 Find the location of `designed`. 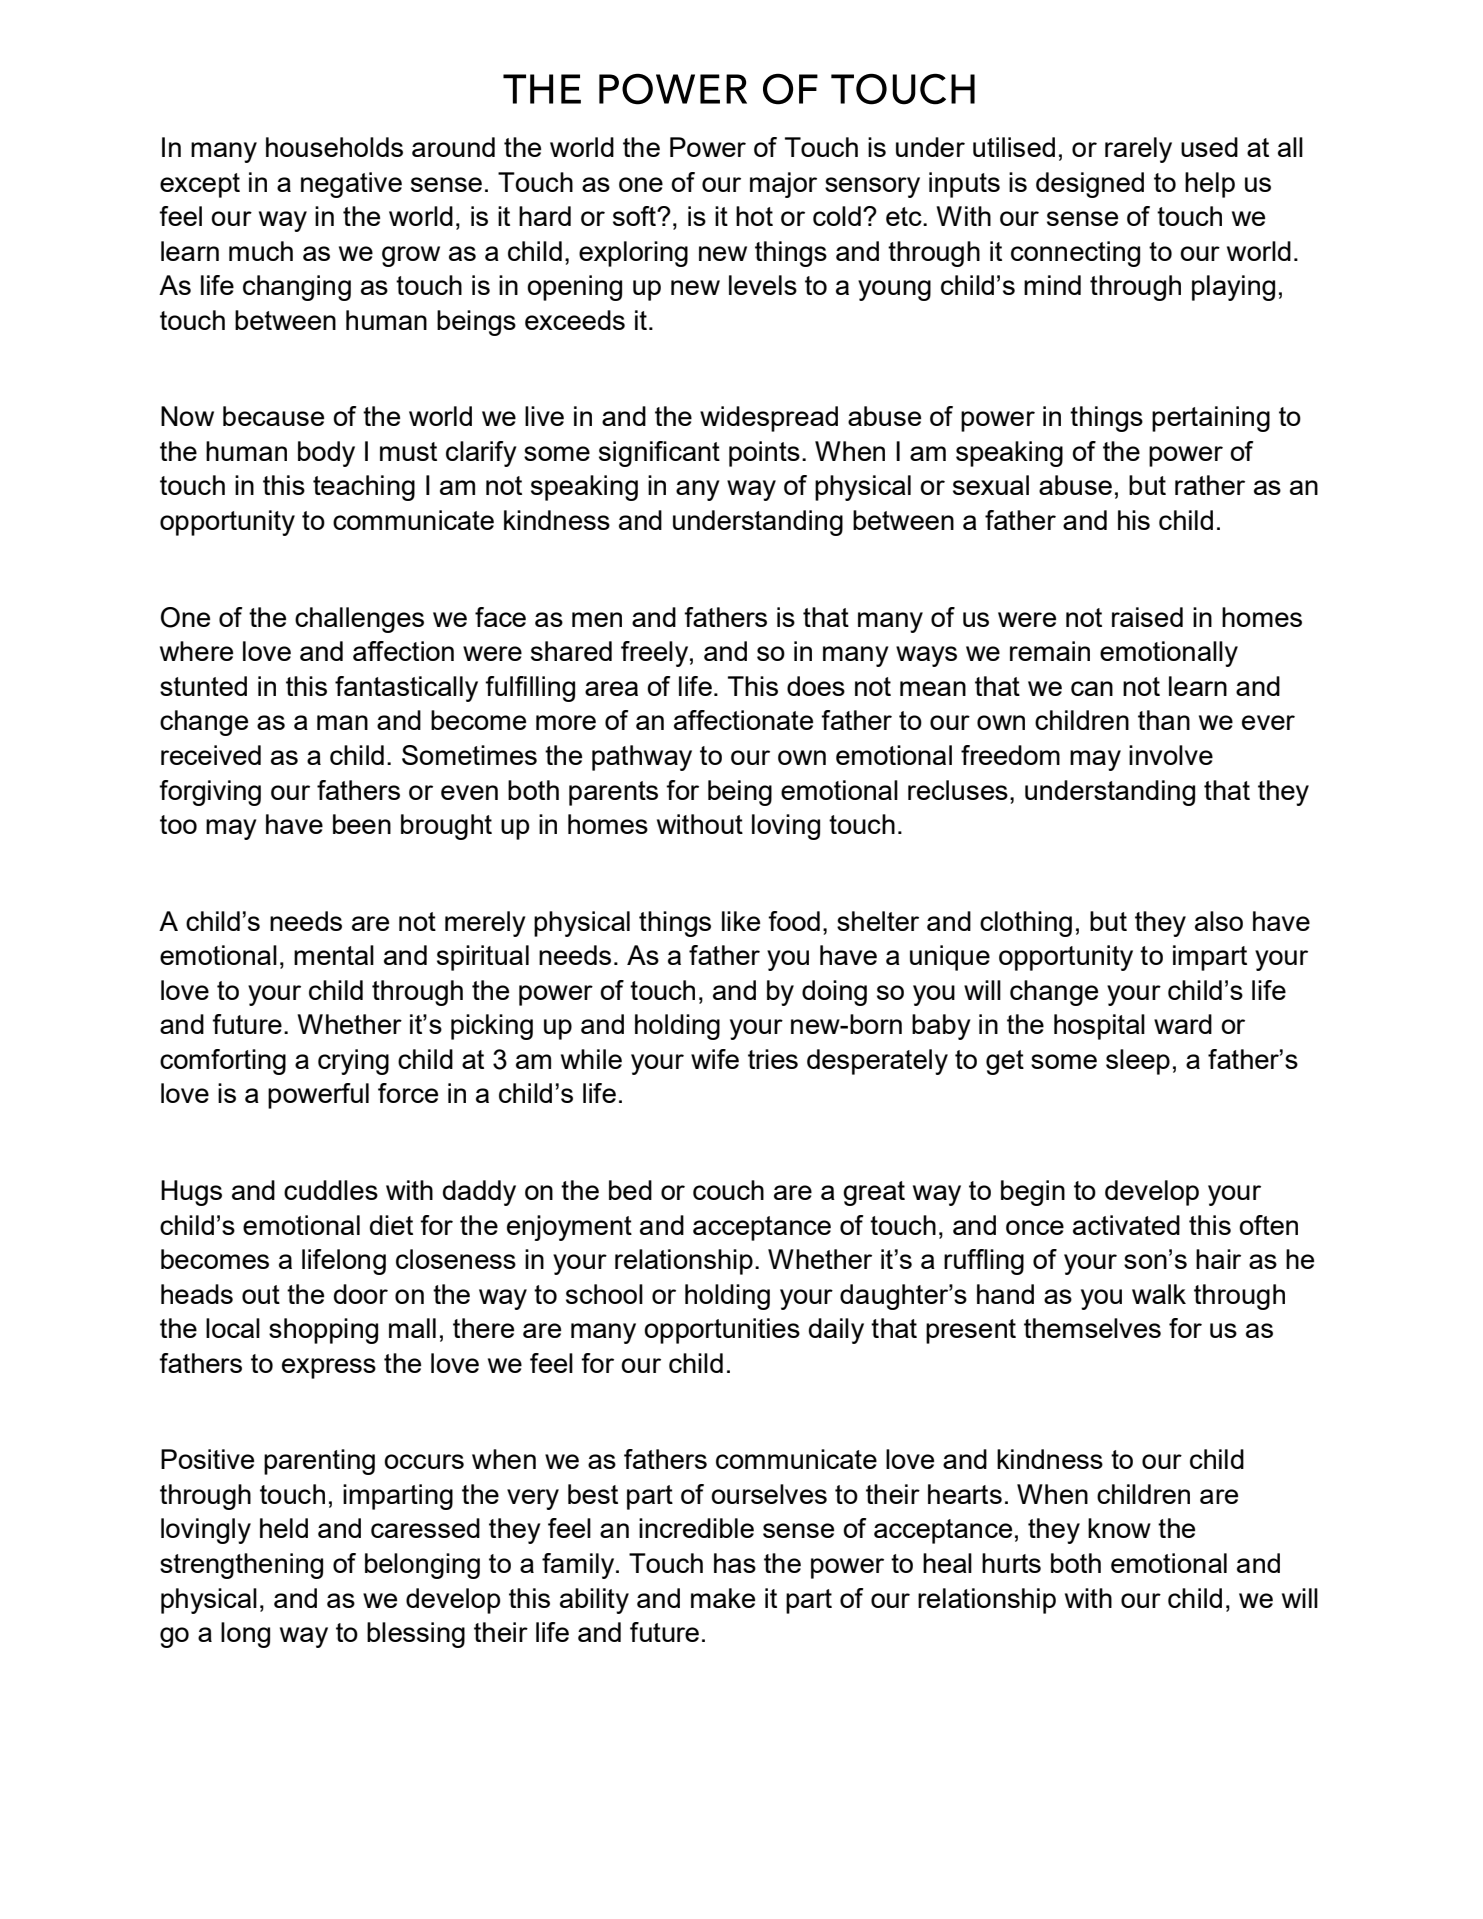

designed is located at coordinates (1090, 185).
